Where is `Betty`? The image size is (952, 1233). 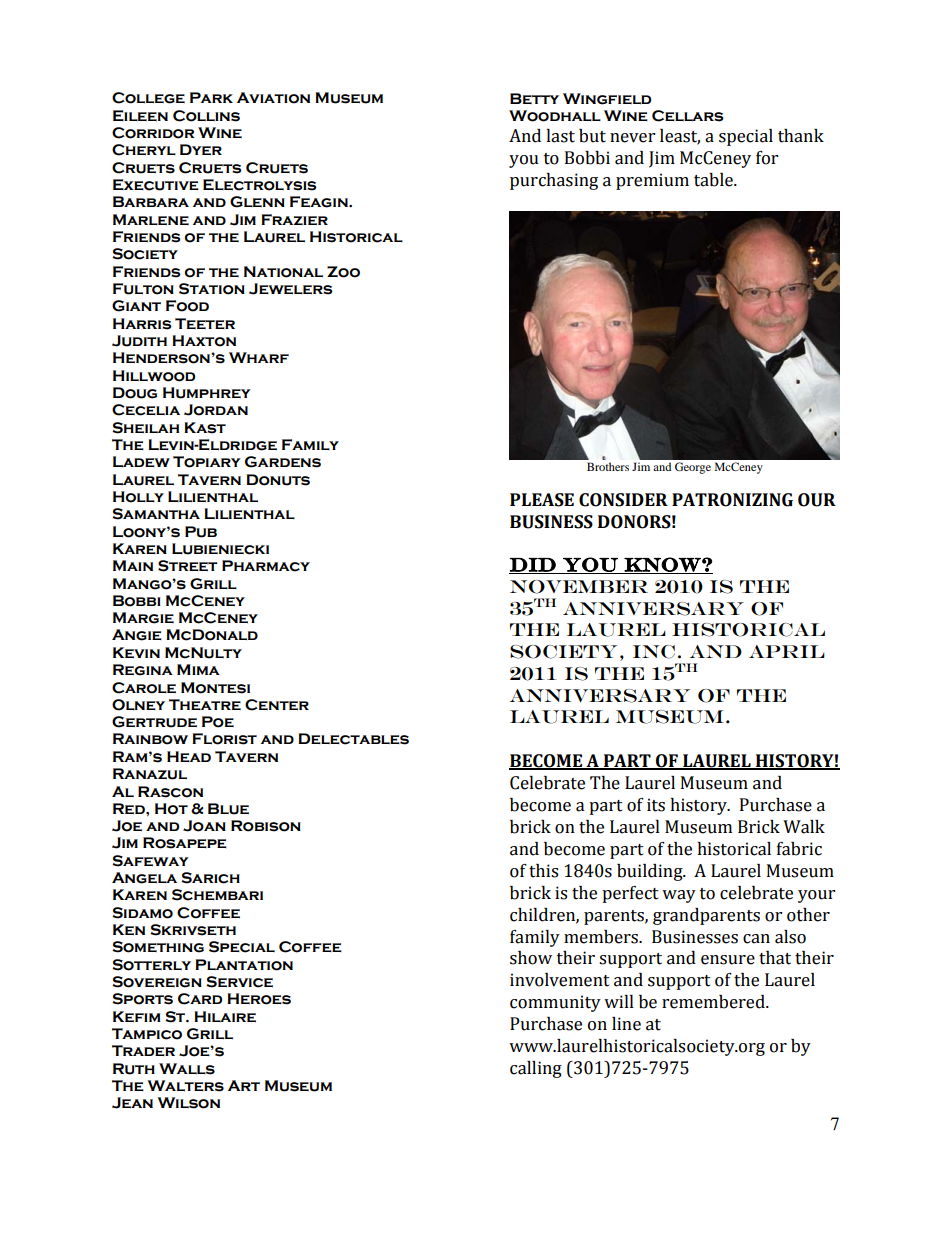 Betty is located at coordinates (534, 98).
